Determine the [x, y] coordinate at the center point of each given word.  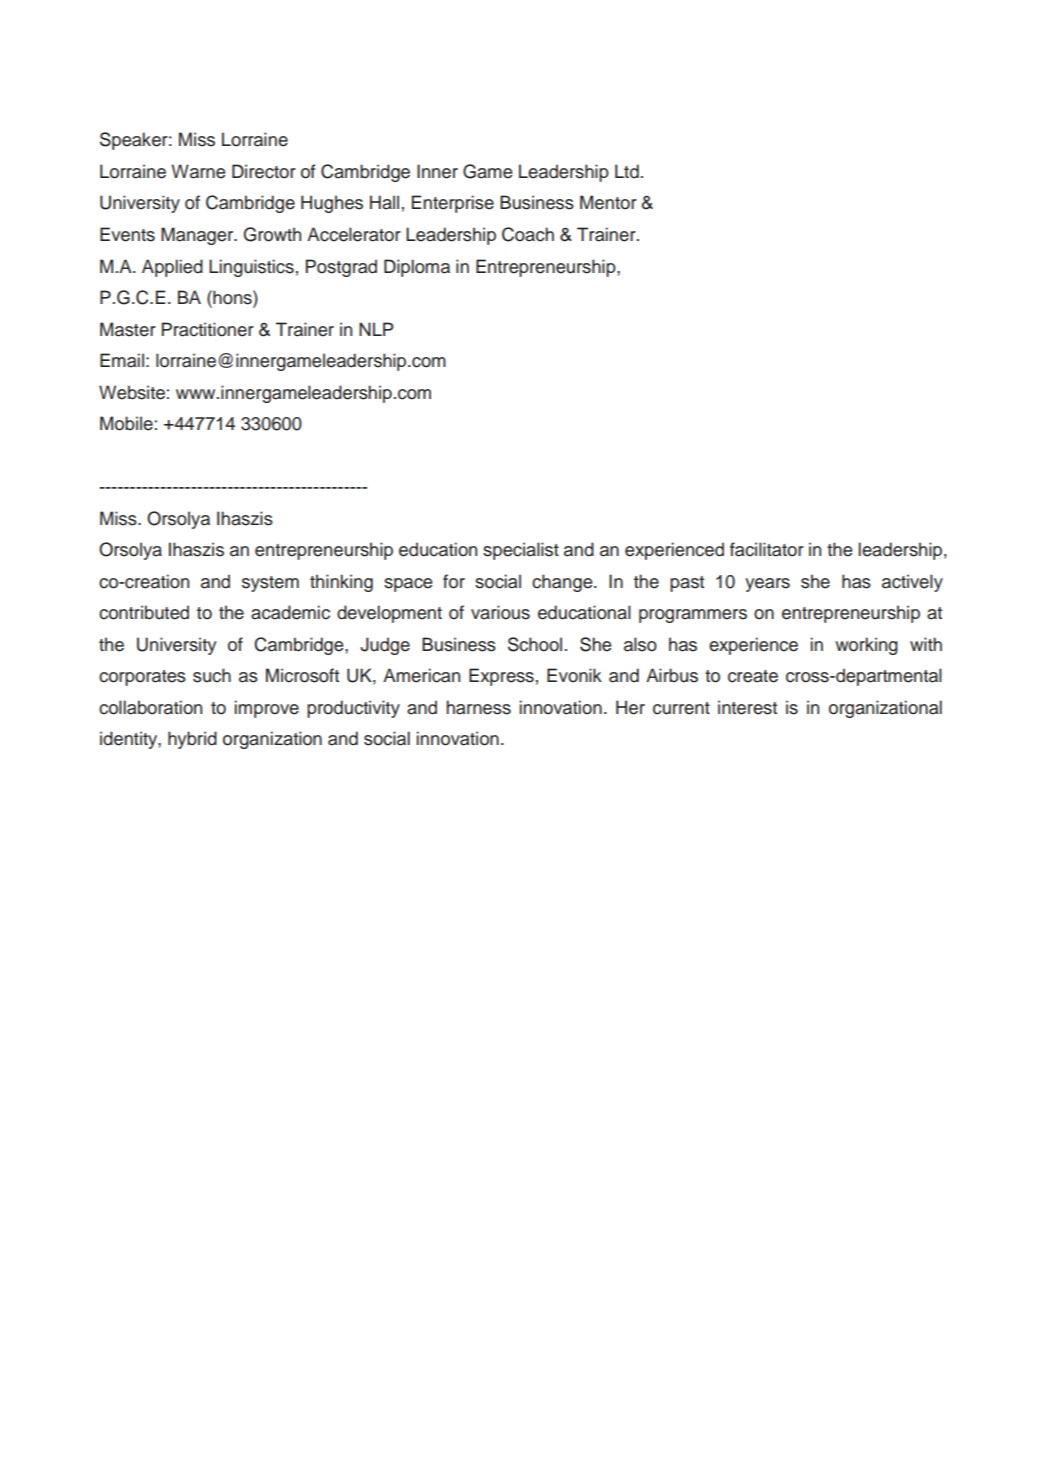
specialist [521, 551]
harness [478, 707]
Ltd [627, 171]
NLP [376, 329]
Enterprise [453, 204]
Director [264, 171]
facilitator [767, 549]
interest [747, 707]
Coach [528, 234]
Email [122, 360]
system [270, 584]
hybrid [192, 740]
